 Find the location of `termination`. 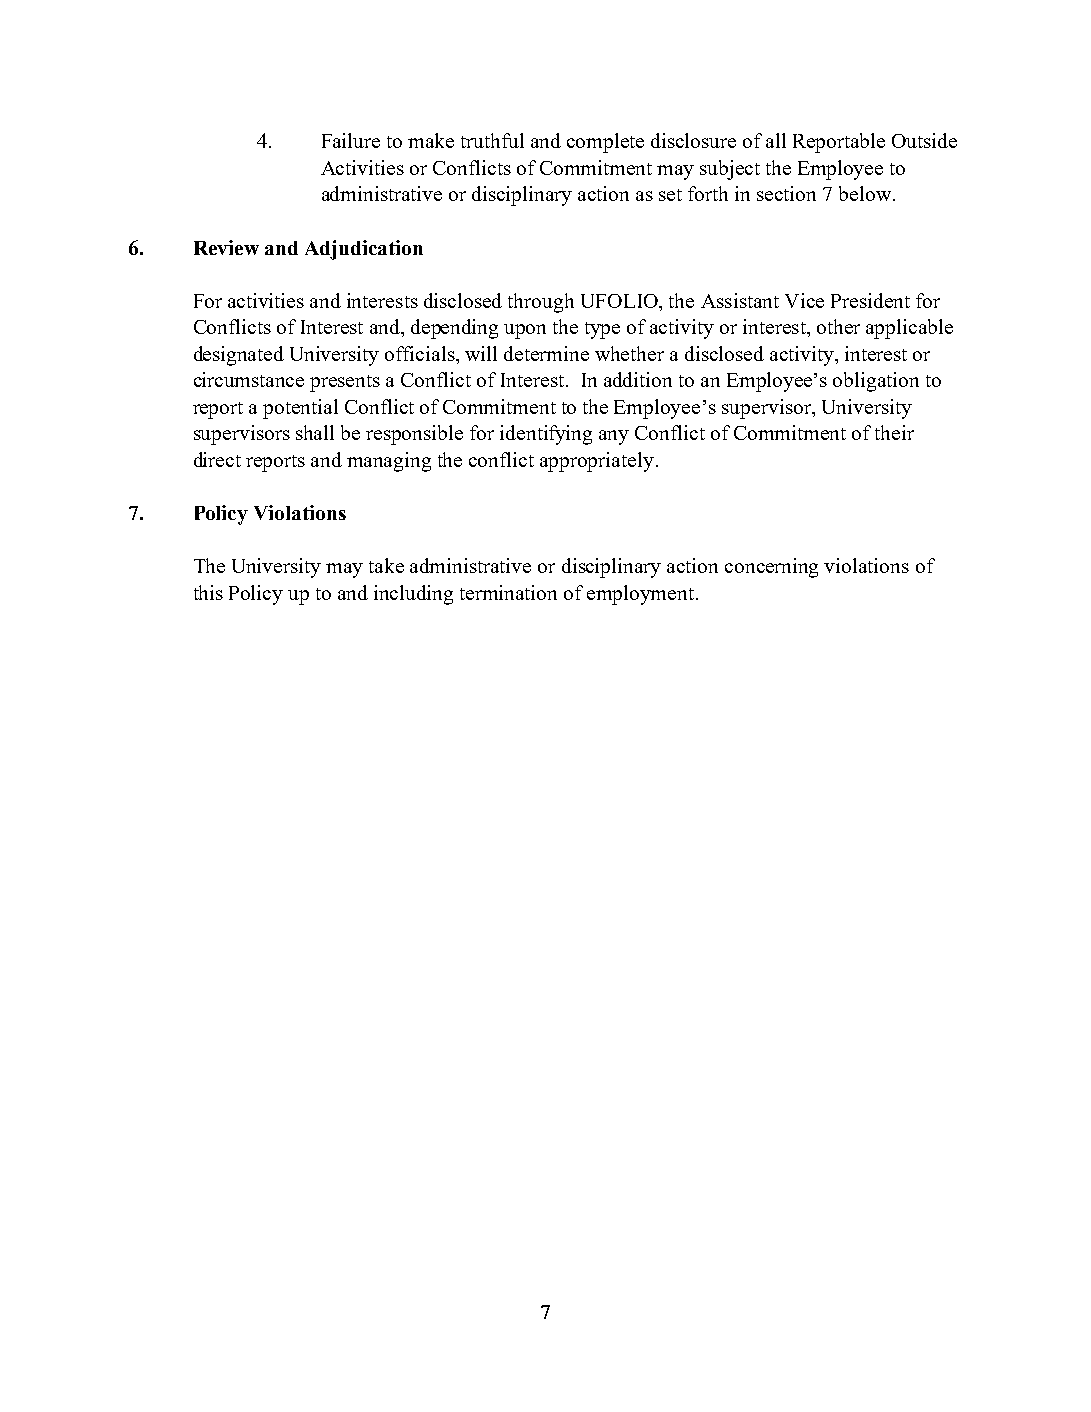

termination is located at coordinates (508, 592).
